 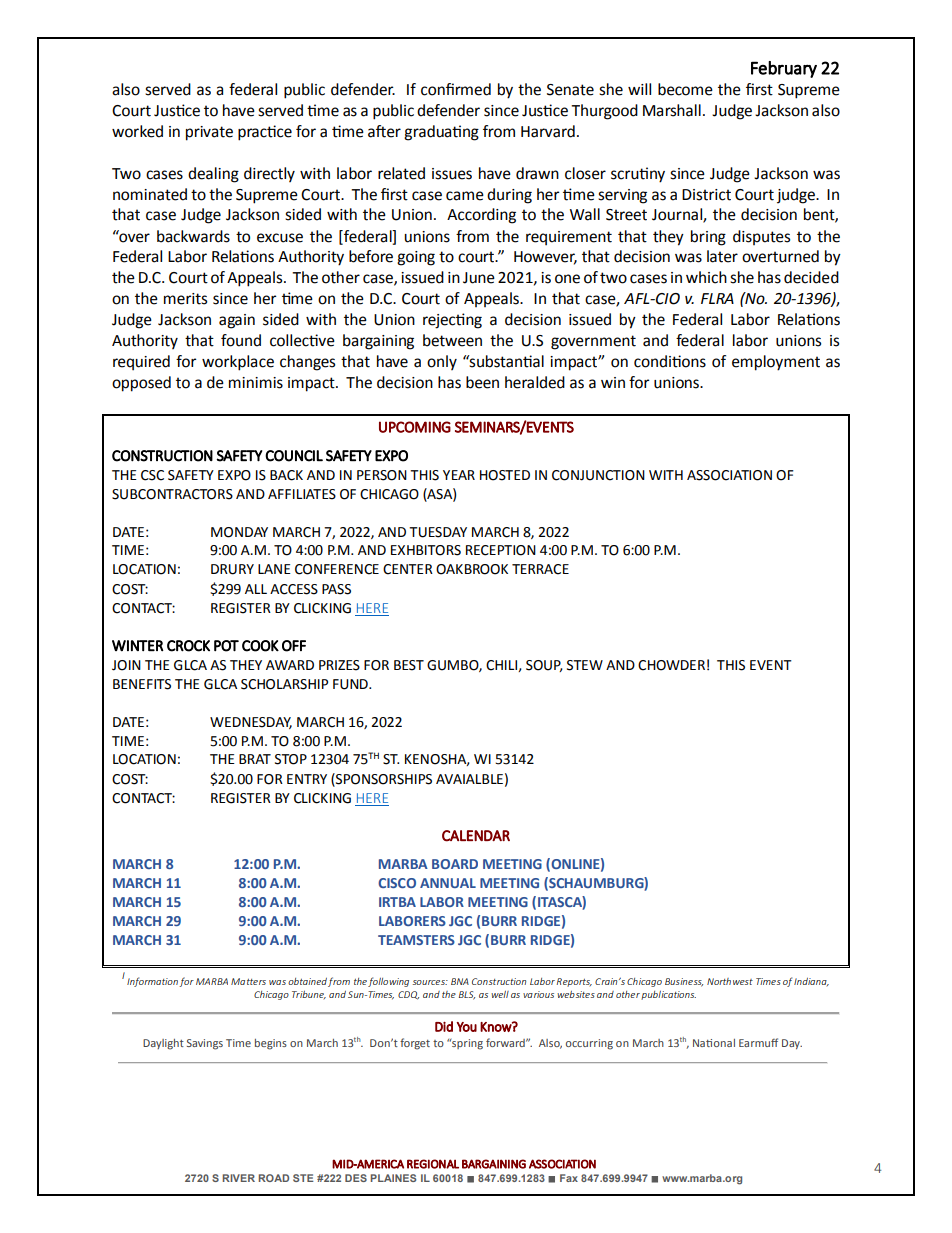 I want to click on YEAR, so click(x=459, y=475).
